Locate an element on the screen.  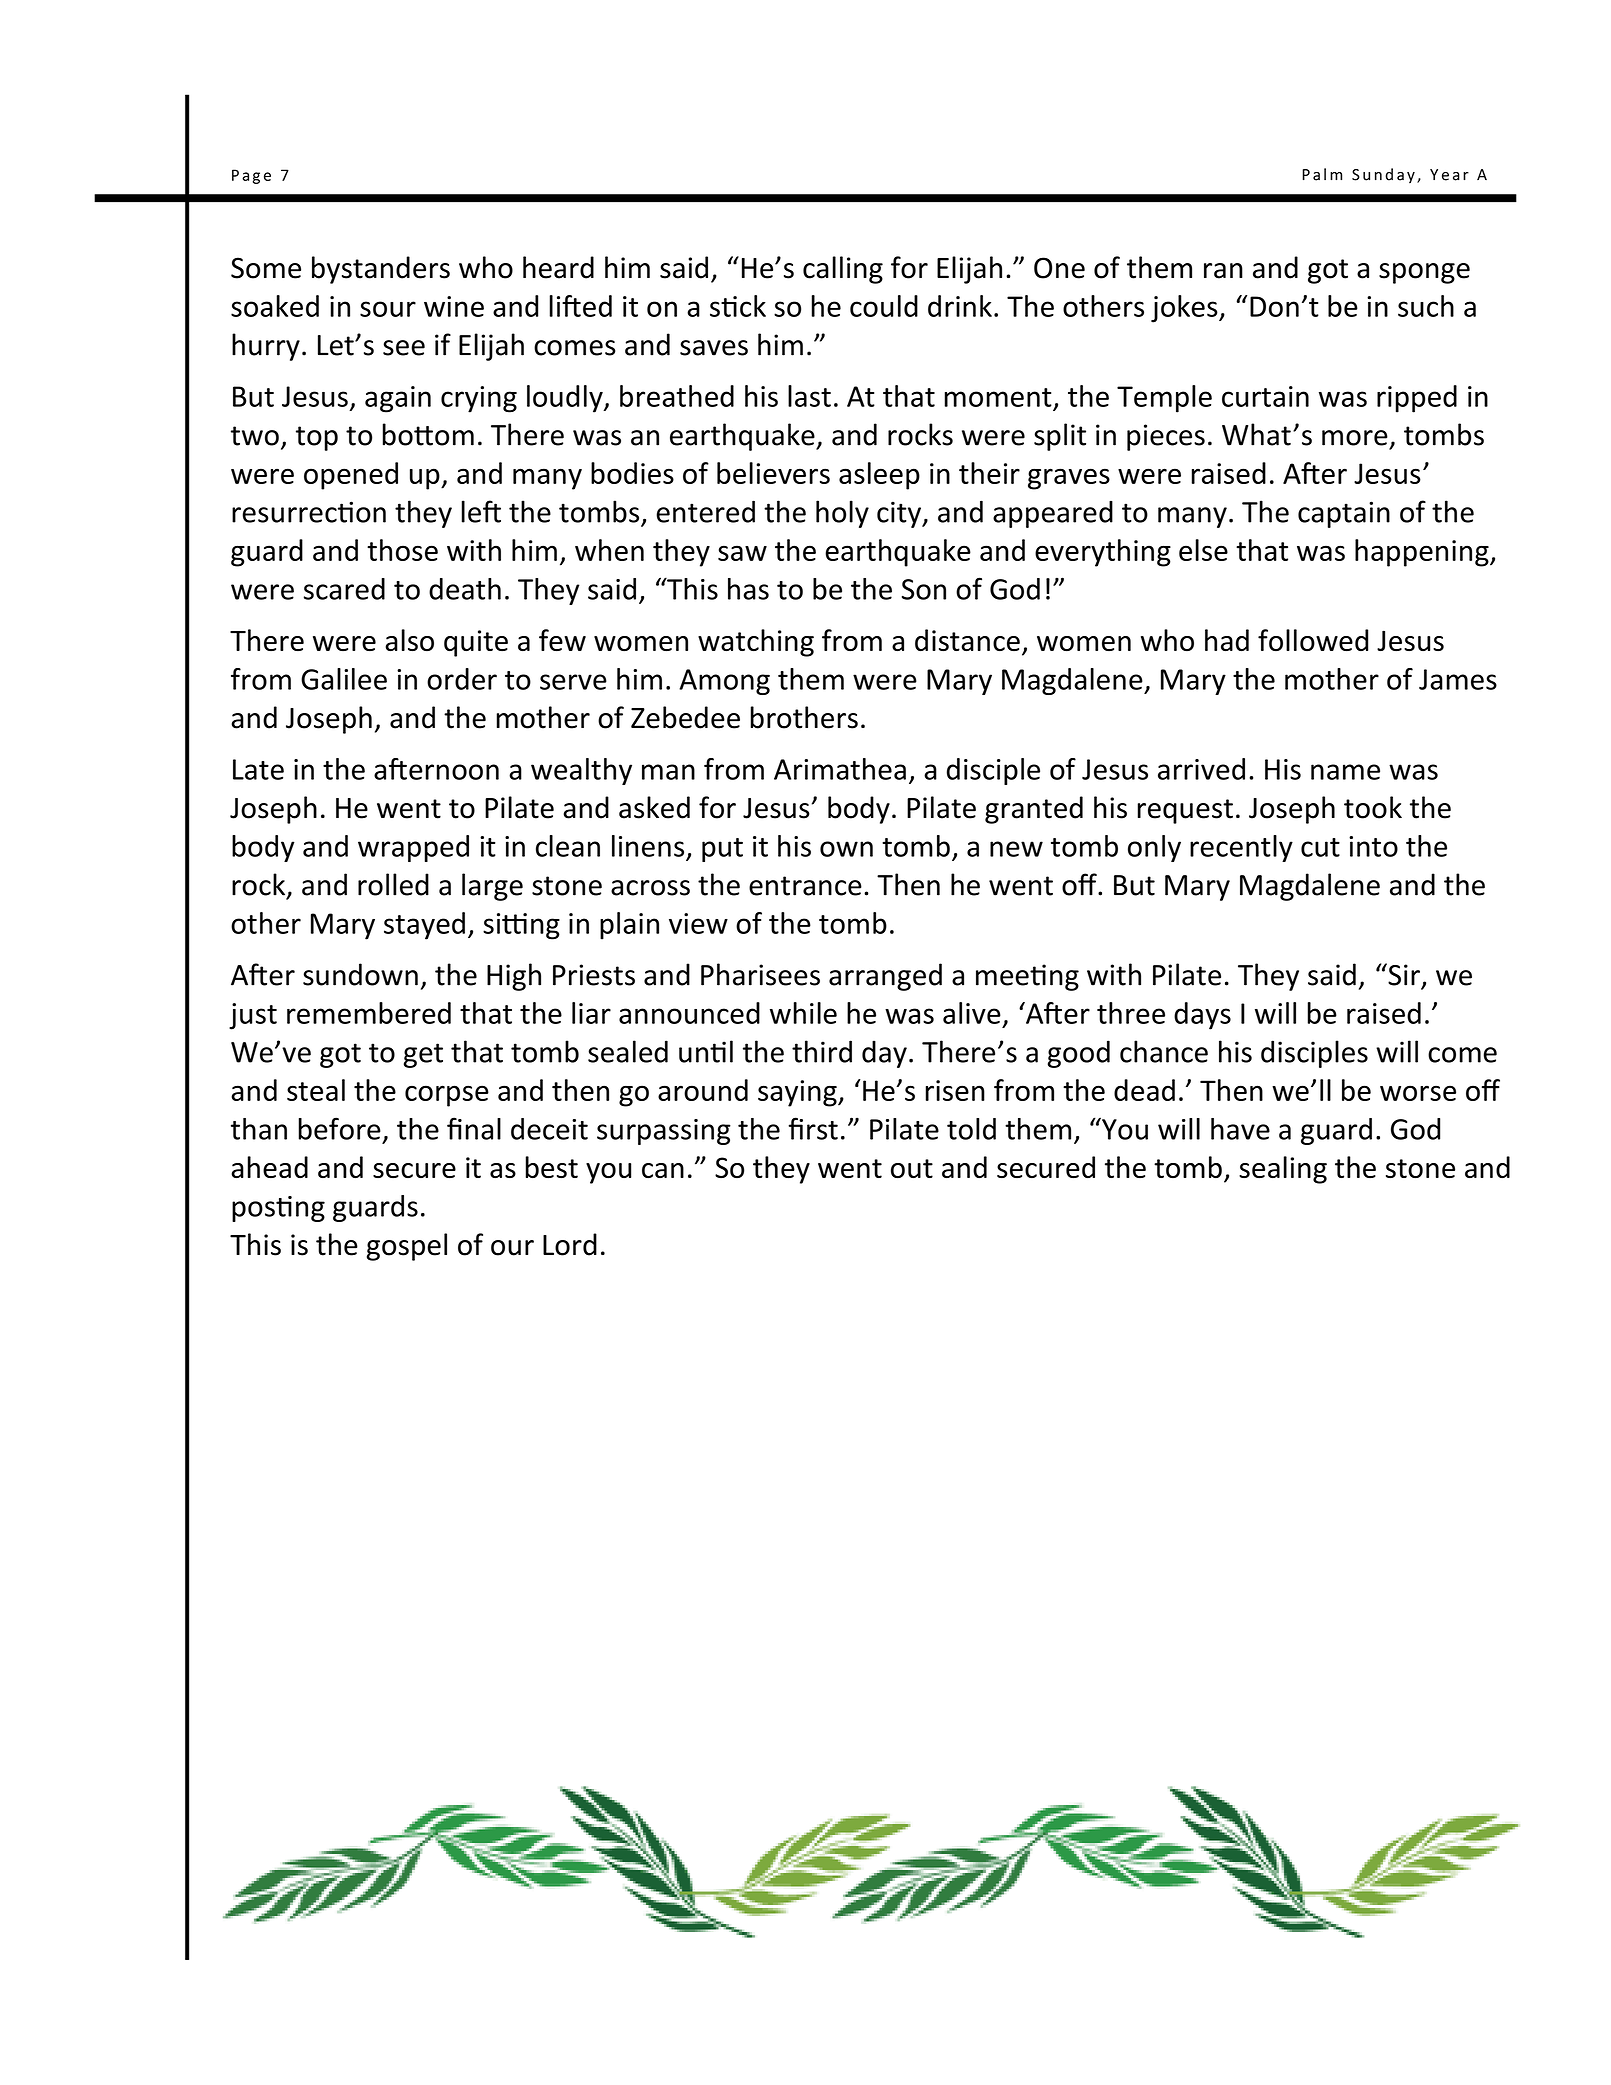
stayed is located at coordinates (424, 926).
